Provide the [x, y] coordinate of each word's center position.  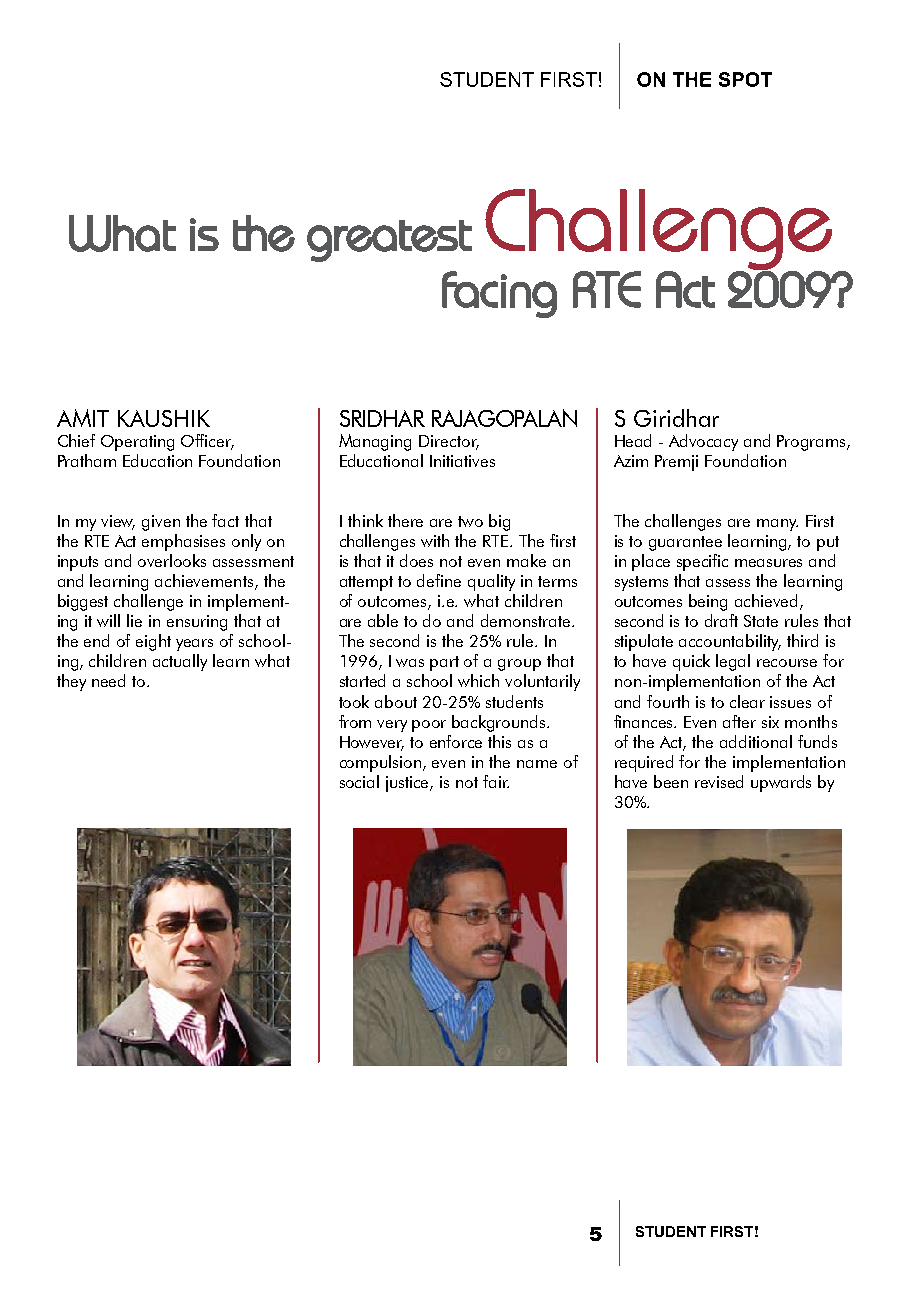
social [359, 781]
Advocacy [703, 442]
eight [153, 642]
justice [409, 784]
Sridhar [382, 418]
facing [499, 294]
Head [633, 440]
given [161, 523]
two [470, 521]
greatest [389, 241]
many [777, 525]
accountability [730, 642]
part [444, 663]
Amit [83, 418]
